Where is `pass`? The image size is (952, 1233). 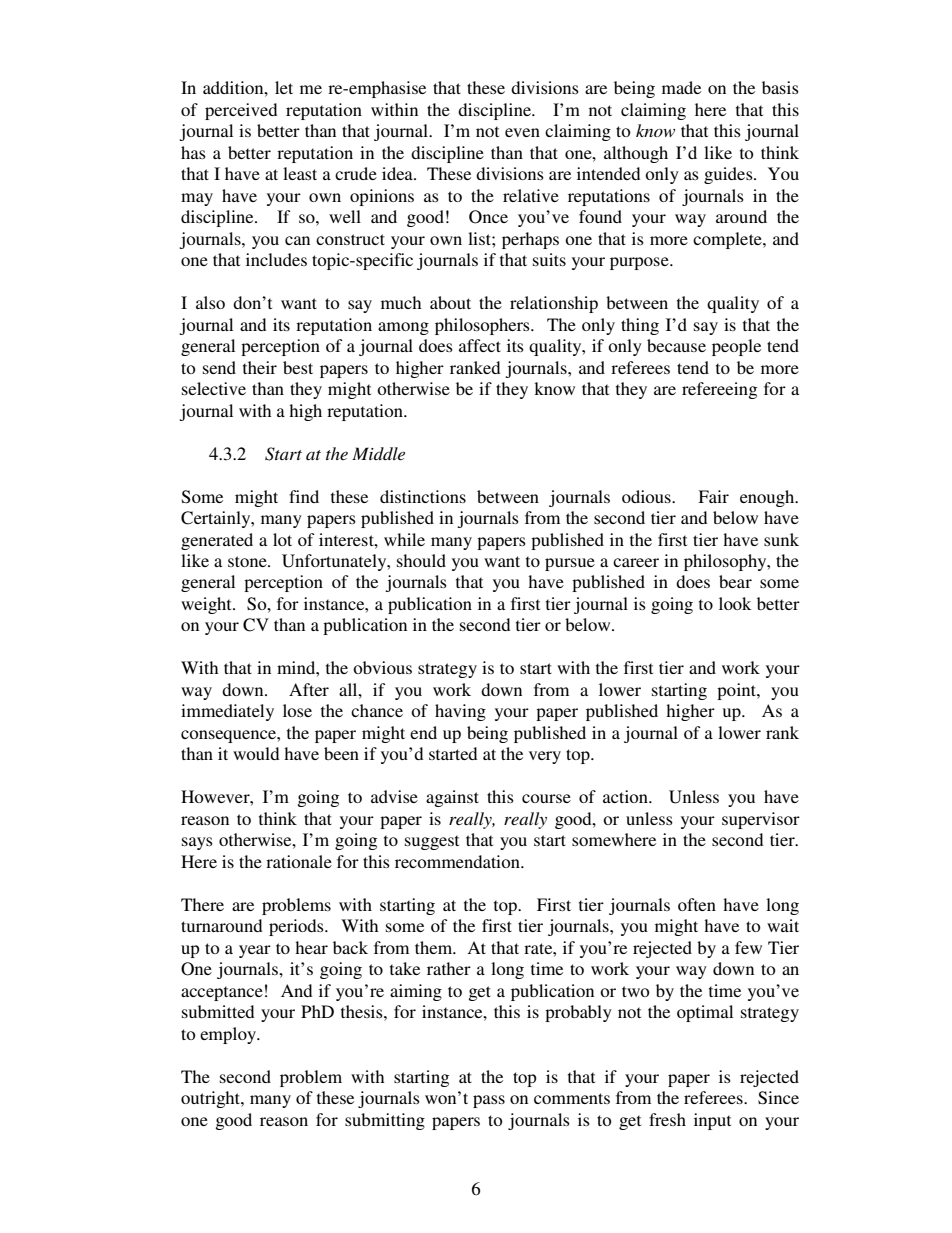
pass is located at coordinates (489, 1101).
